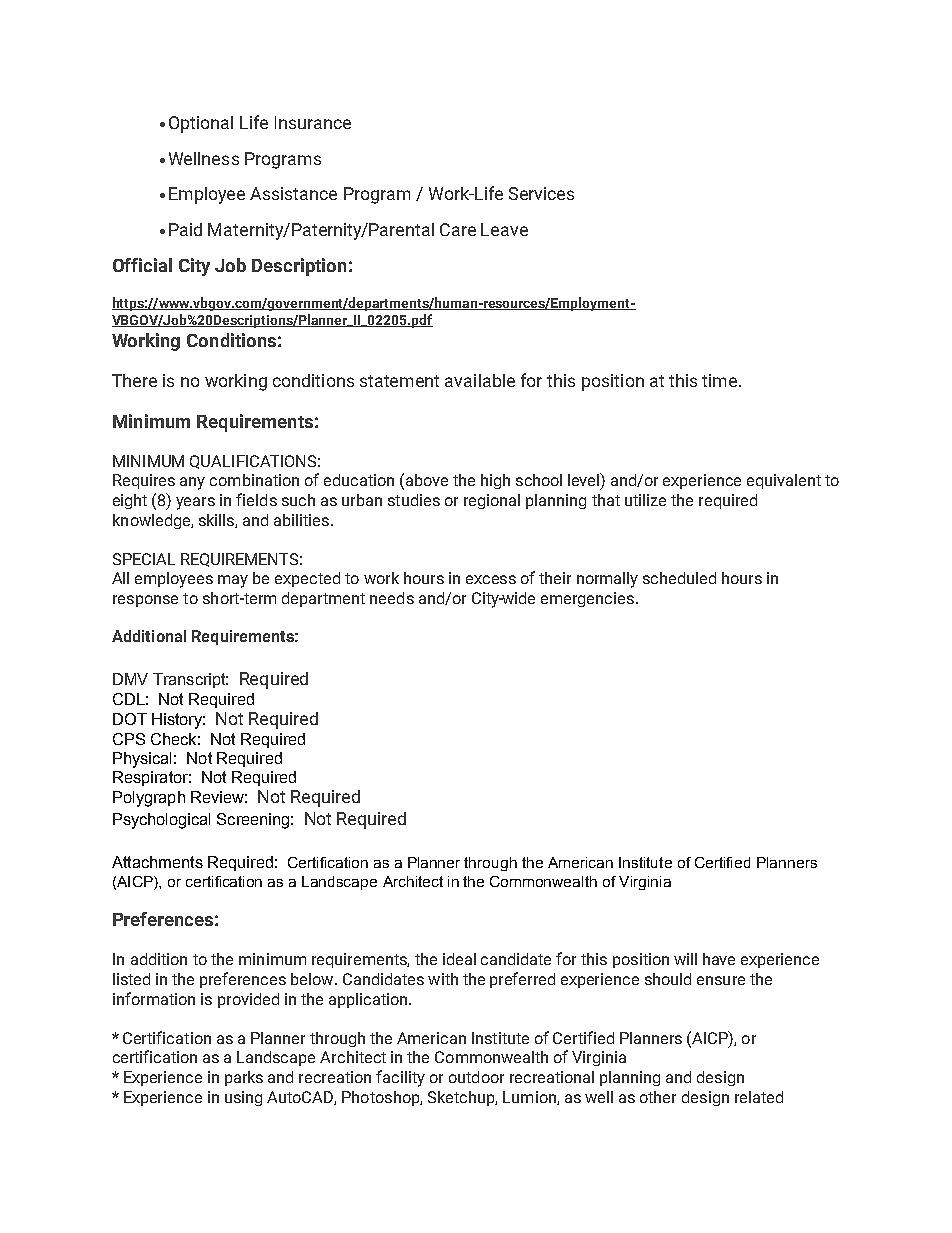  I want to click on outdoor, so click(476, 1077).
